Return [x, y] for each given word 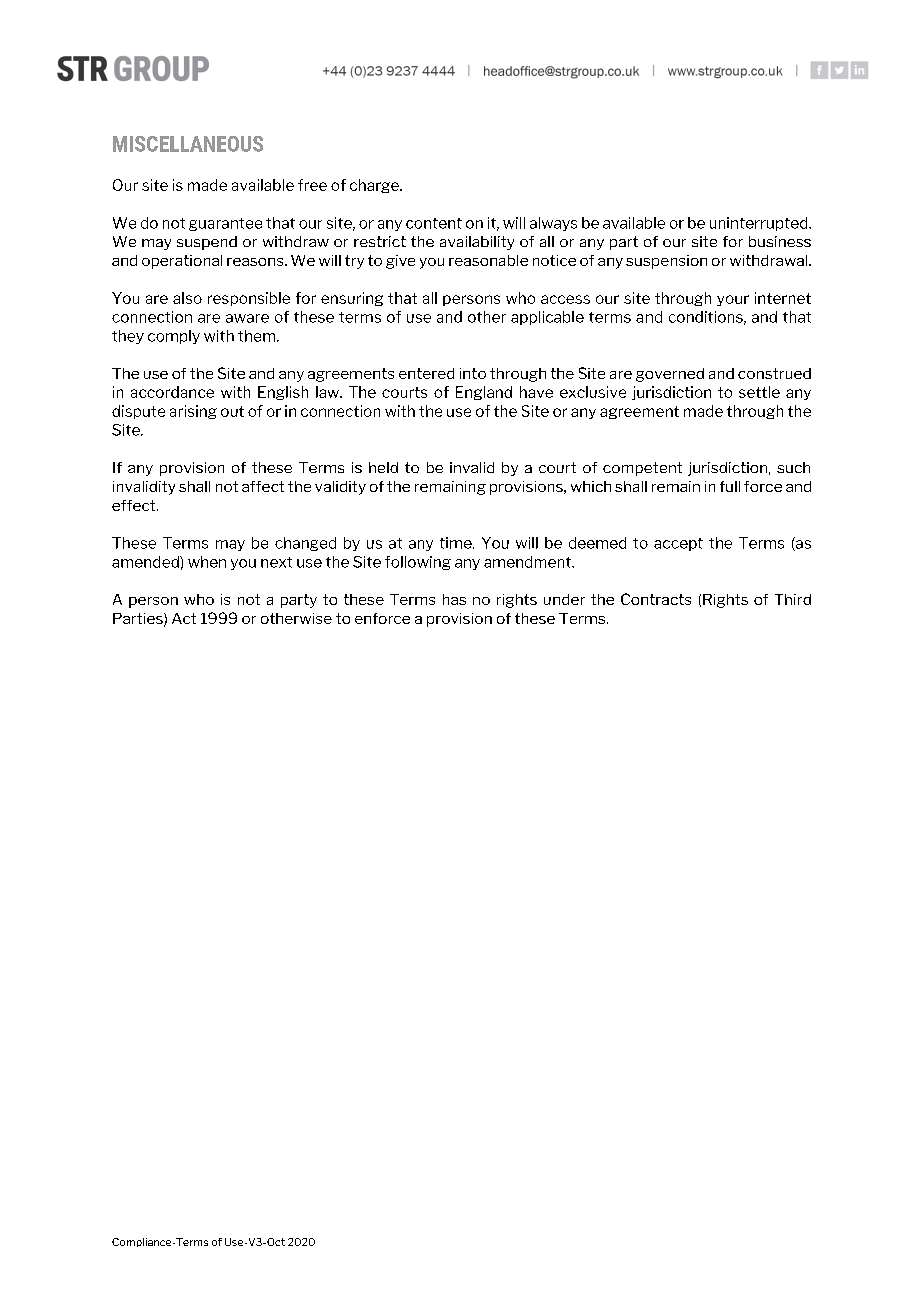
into [473, 373]
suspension [666, 262]
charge [375, 186]
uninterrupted [760, 224]
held [383, 467]
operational [182, 262]
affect [263, 486]
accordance [172, 392]
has [454, 599]
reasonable [488, 260]
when [207, 562]
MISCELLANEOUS [188, 144]
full [730, 486]
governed [670, 375]
